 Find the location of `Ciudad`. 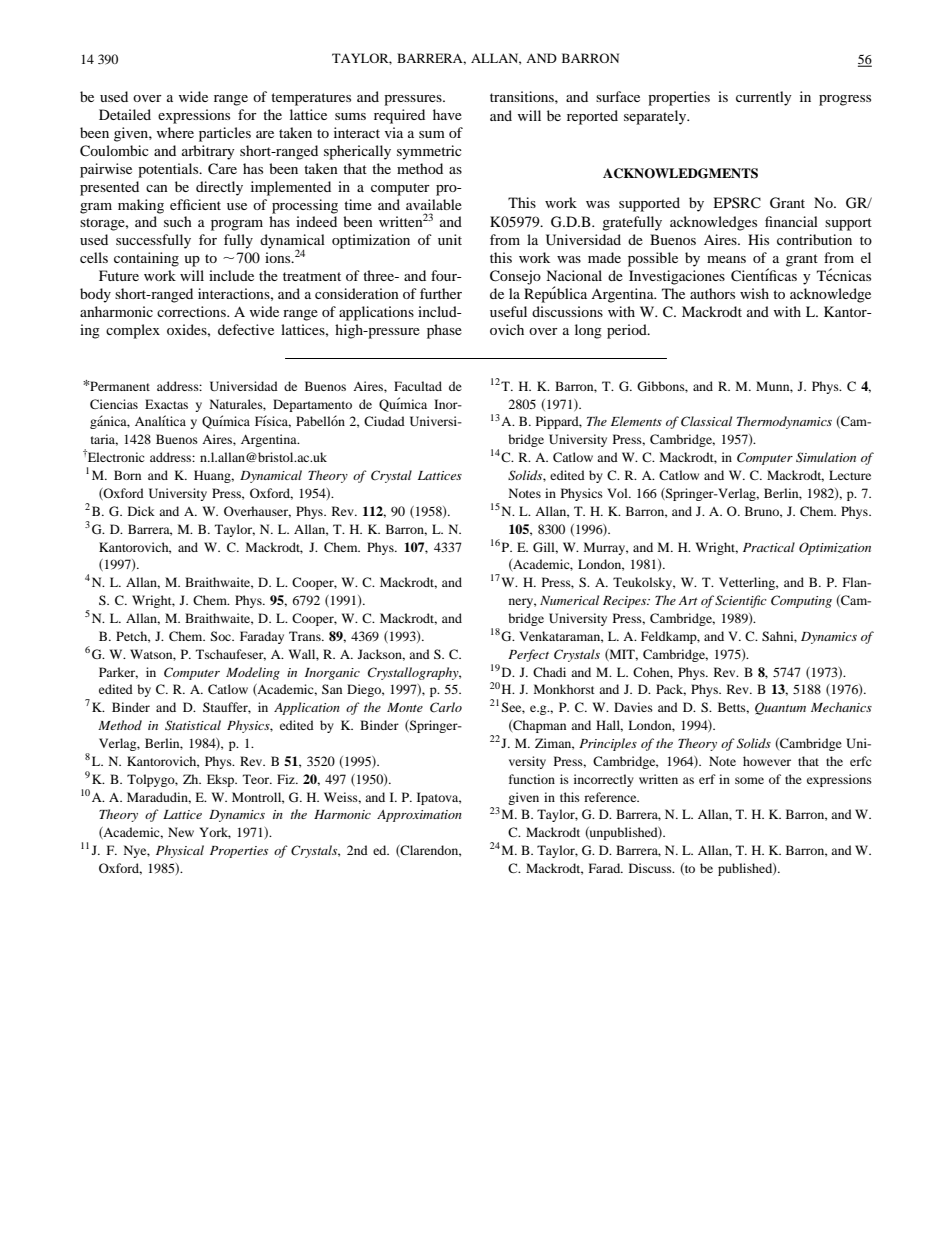

Ciudad is located at coordinates (384, 421).
